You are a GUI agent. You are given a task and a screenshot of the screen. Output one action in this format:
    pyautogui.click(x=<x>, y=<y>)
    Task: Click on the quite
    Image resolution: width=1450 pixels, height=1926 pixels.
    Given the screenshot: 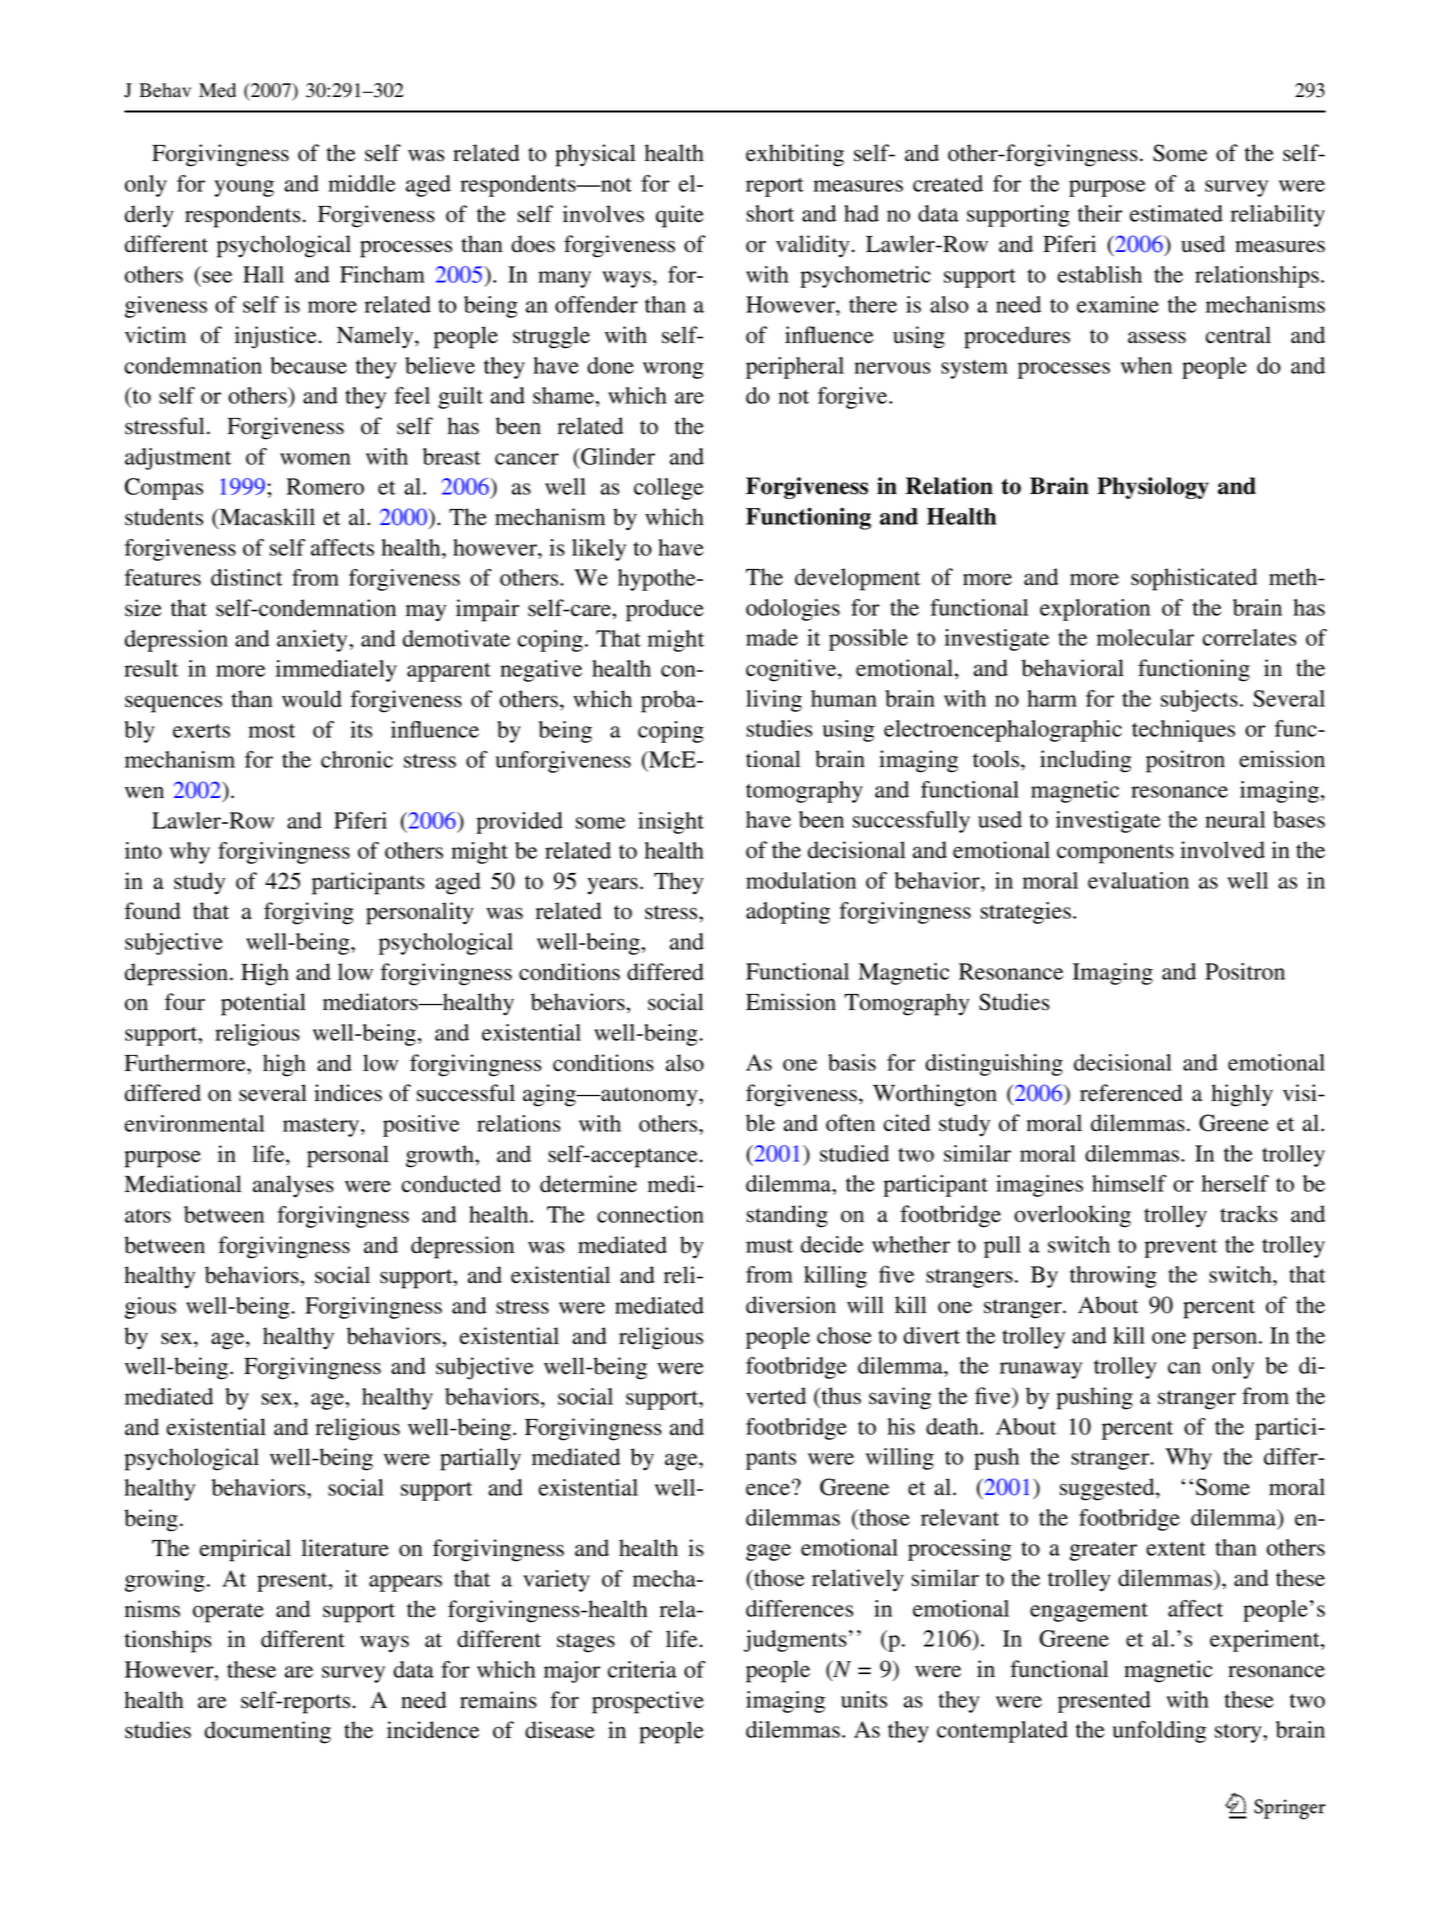 What is the action you would take?
    pyautogui.click(x=680, y=216)
